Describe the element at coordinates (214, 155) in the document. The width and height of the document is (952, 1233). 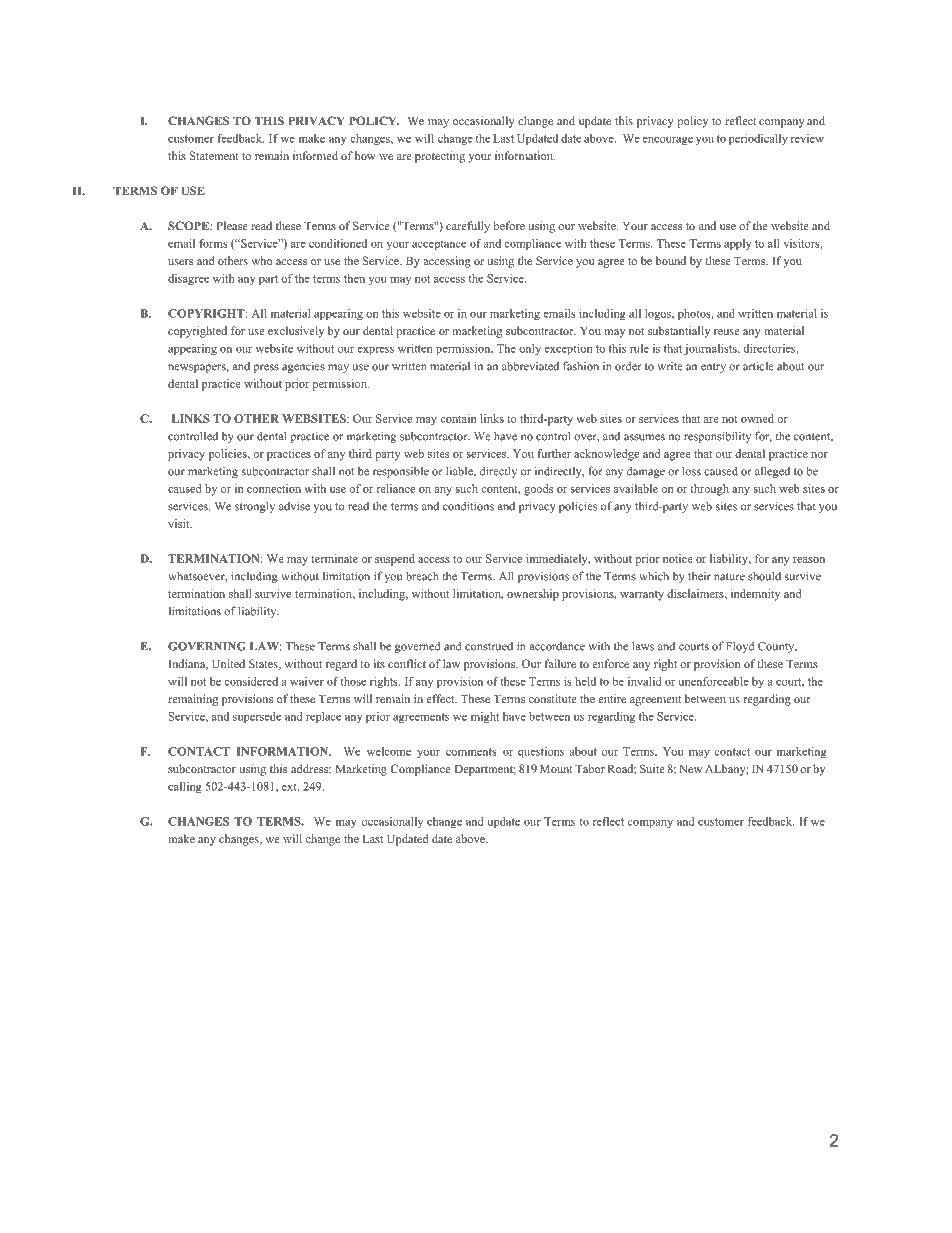
I see `Statement` at that location.
